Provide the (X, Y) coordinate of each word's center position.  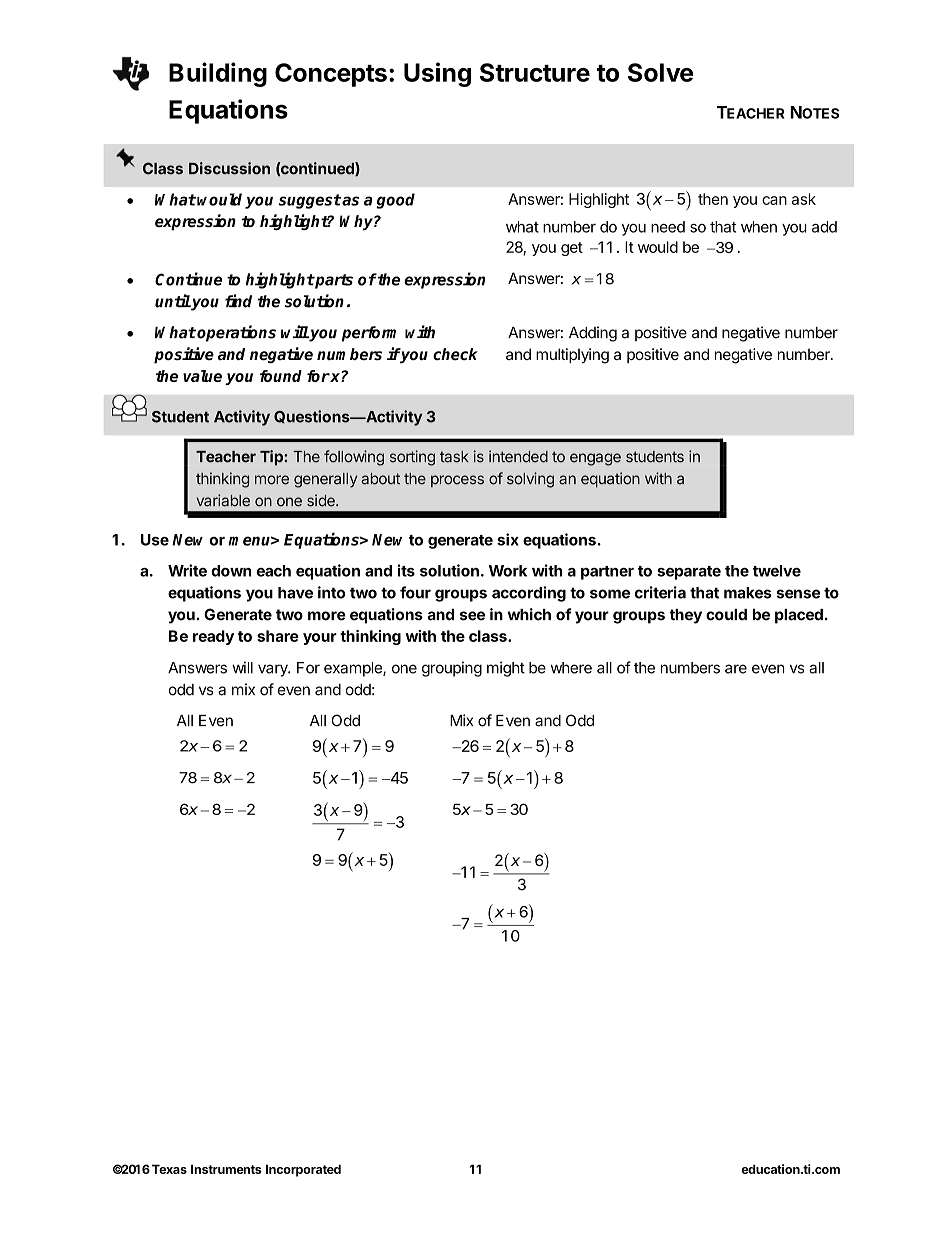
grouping (452, 669)
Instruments (226, 1169)
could (726, 615)
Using (437, 74)
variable (223, 500)
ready (213, 637)
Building (218, 74)
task (454, 457)
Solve (660, 72)
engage (595, 459)
